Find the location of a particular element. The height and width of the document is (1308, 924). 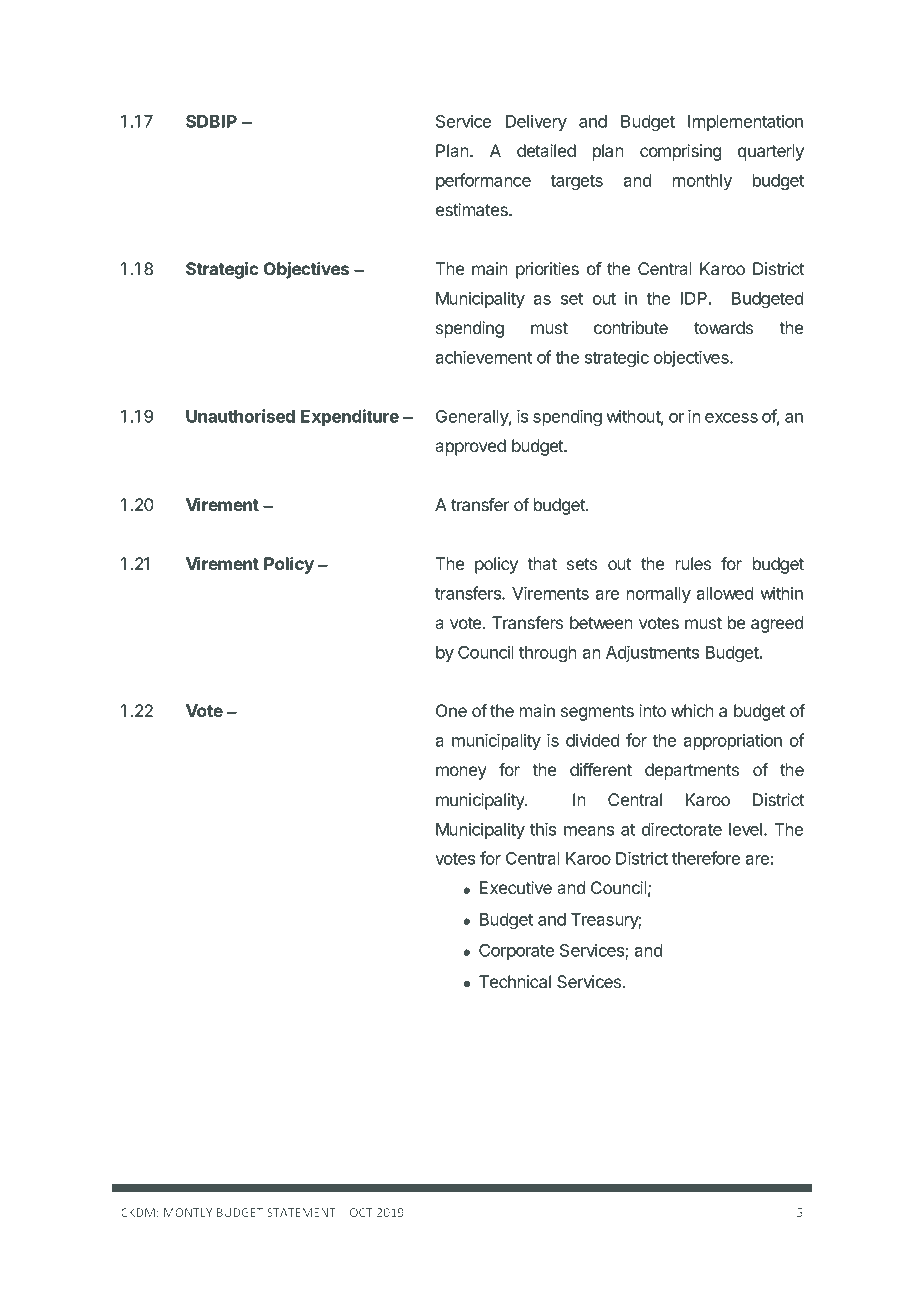

money is located at coordinates (461, 773).
